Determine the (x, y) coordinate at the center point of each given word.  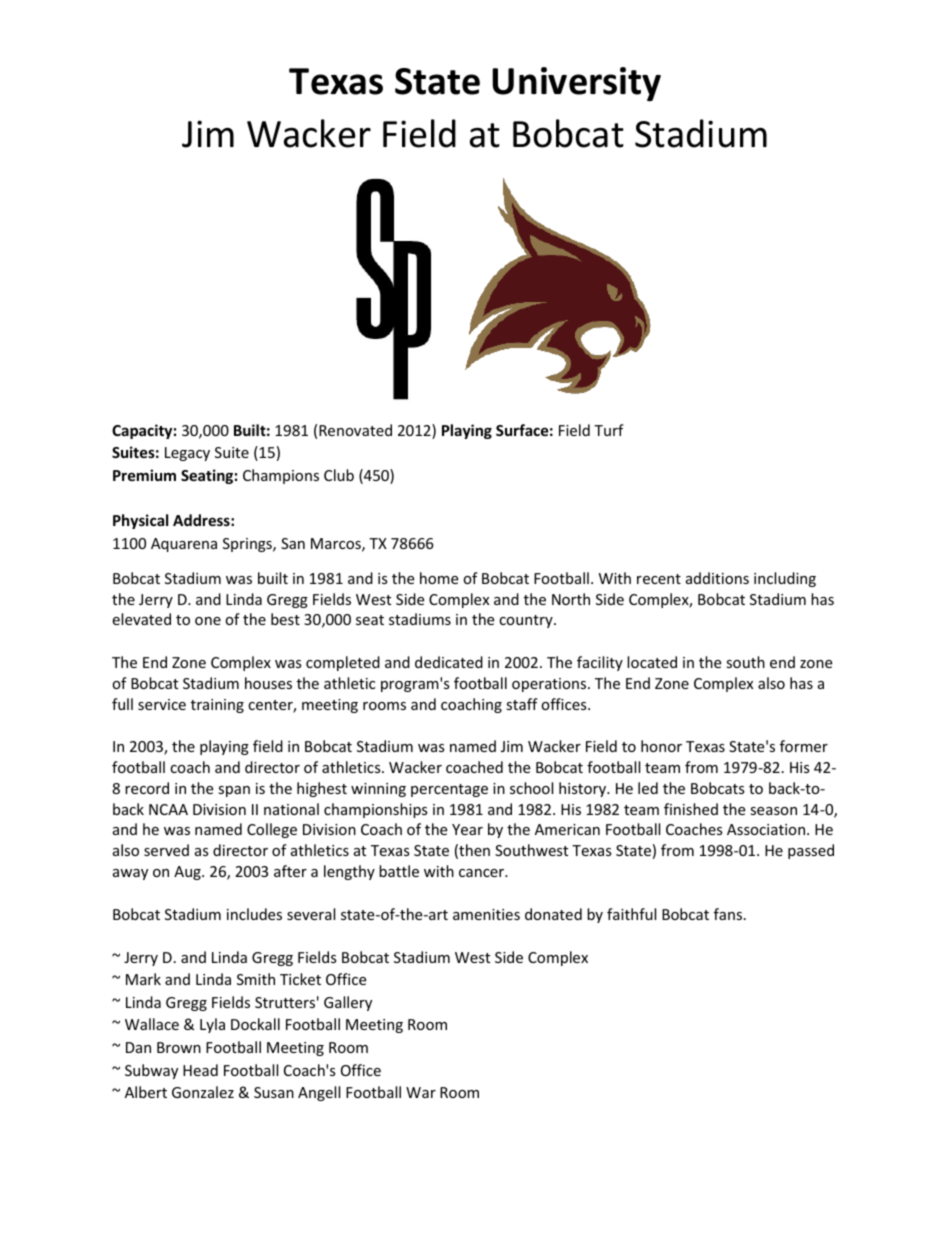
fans (729, 914)
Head (200, 1070)
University (576, 84)
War (421, 1092)
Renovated (355, 430)
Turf (609, 430)
